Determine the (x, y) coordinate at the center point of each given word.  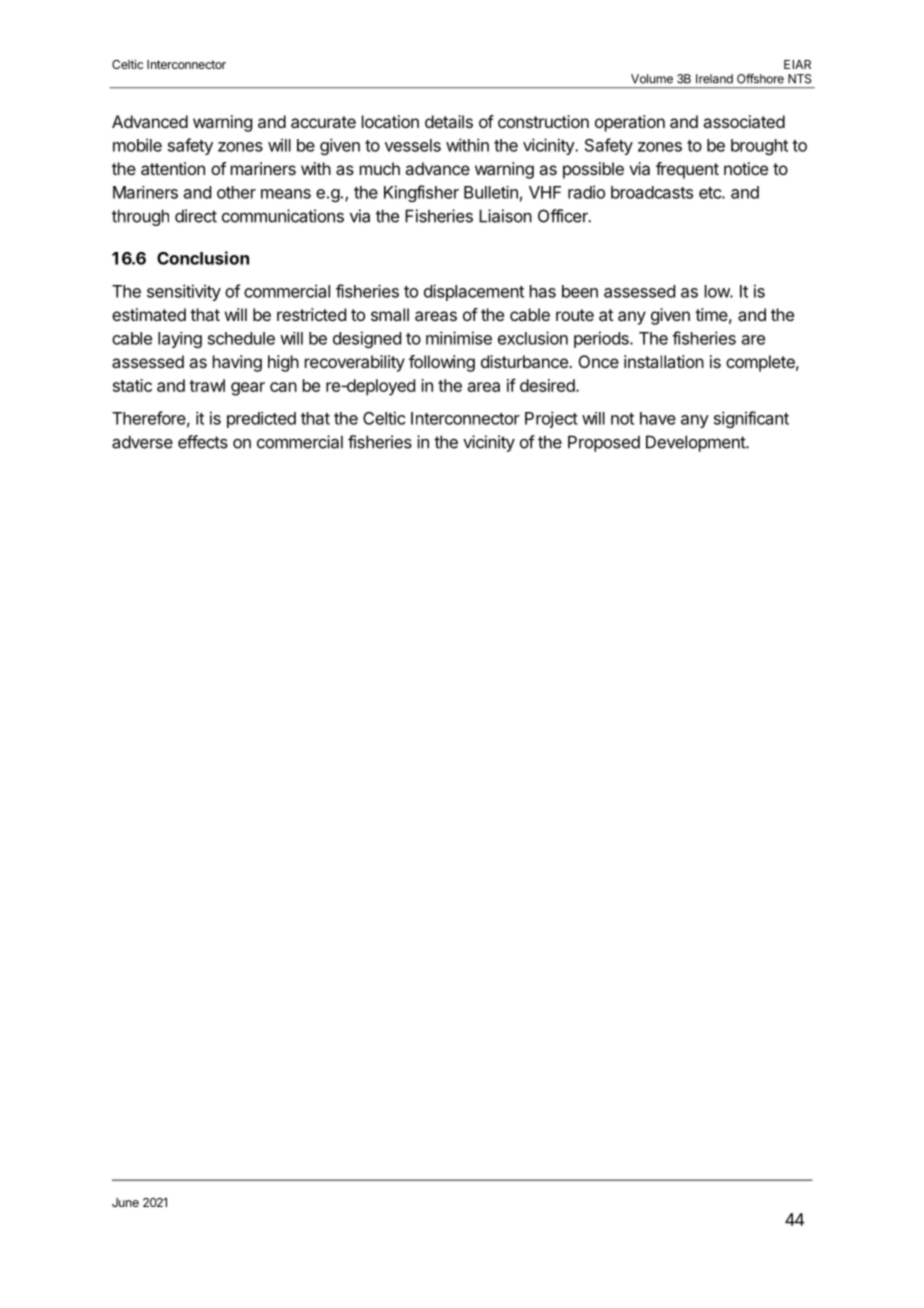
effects (203, 442)
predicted (261, 420)
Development (696, 443)
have (658, 418)
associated (744, 121)
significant (751, 419)
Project (551, 419)
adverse (142, 442)
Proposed (604, 443)
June (125, 1202)
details (449, 121)
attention (173, 168)
